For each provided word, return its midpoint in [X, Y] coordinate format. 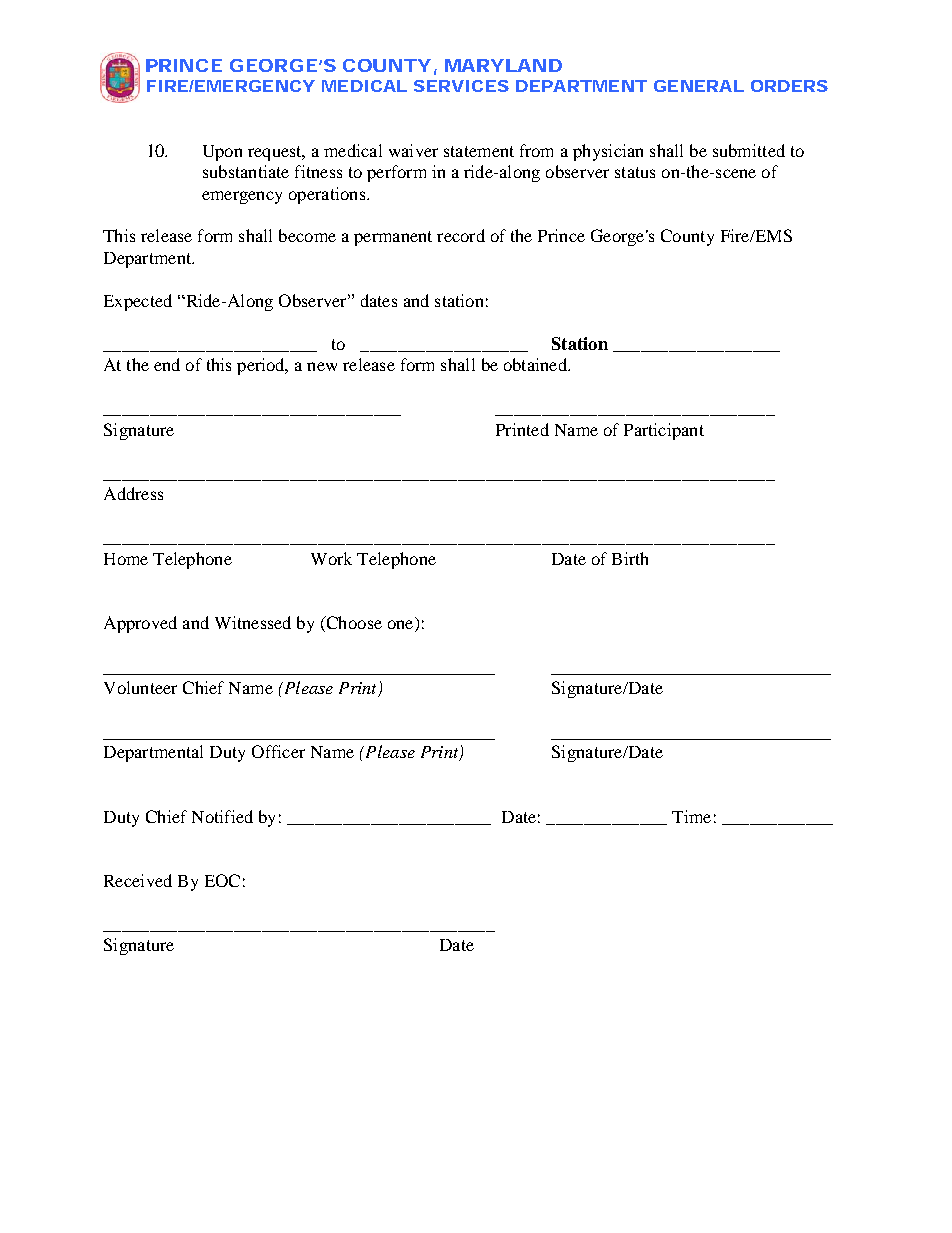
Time [691, 816]
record [461, 235]
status [635, 172]
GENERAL [699, 86]
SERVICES [461, 86]
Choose [353, 624]
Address [133, 493]
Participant [664, 431]
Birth [630, 558]
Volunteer [140, 687]
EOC [222, 880]
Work [331, 558]
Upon [222, 153]
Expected [138, 302]
